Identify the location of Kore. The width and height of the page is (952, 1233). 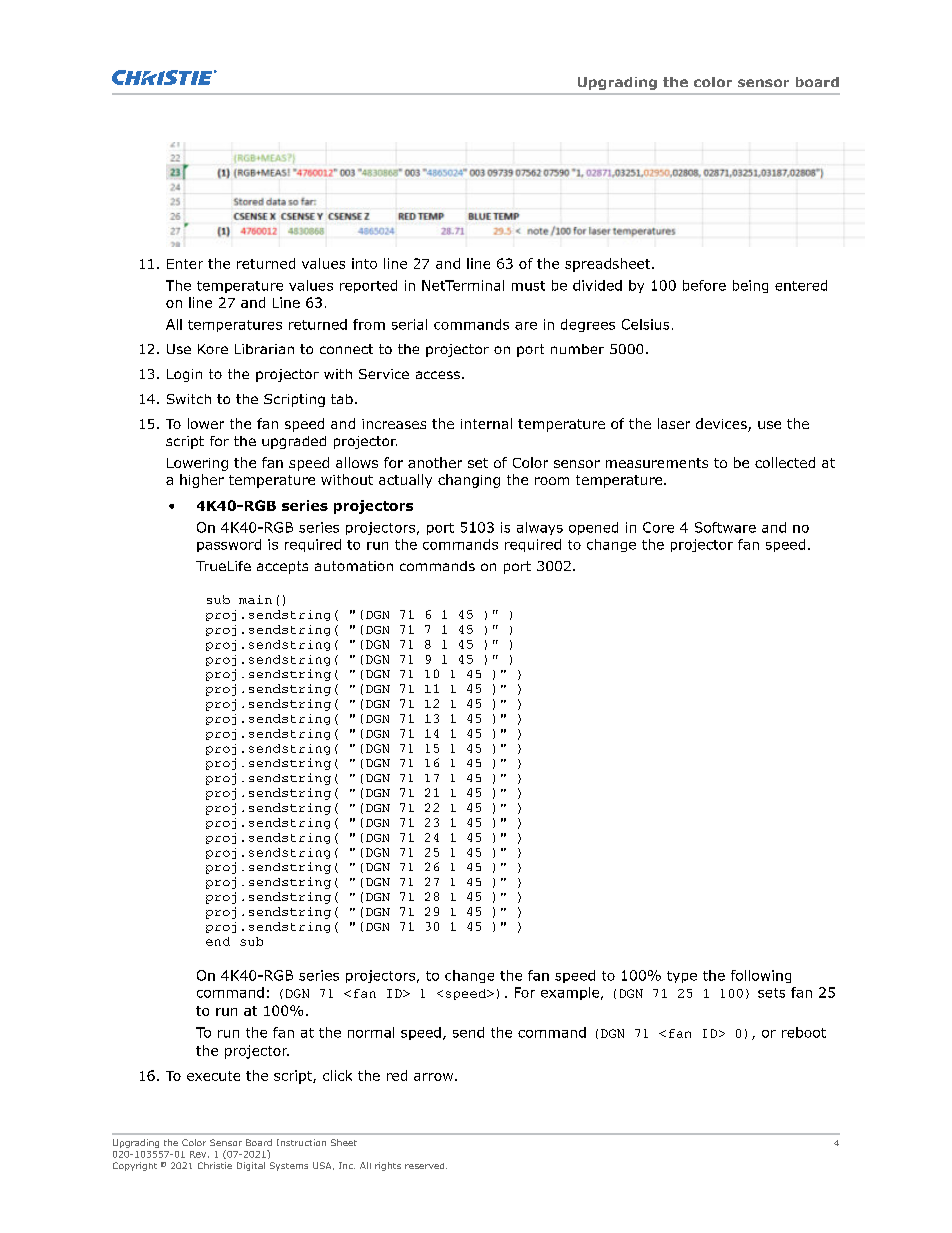
(213, 349).
